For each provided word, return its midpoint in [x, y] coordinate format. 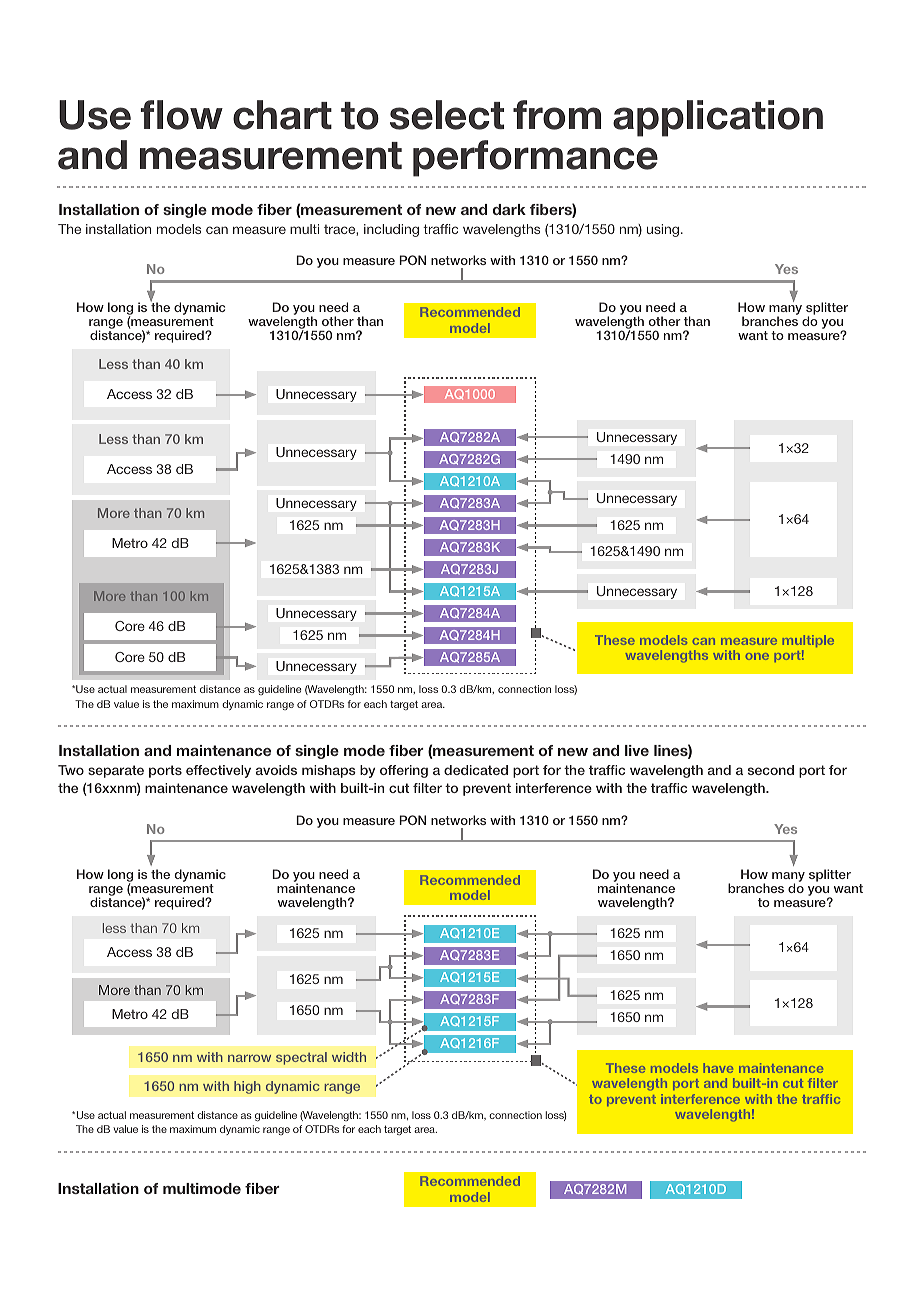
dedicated [476, 770]
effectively [218, 771]
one [757, 656]
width [349, 1057]
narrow [249, 1058]
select [447, 115]
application [718, 118]
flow [181, 115]
